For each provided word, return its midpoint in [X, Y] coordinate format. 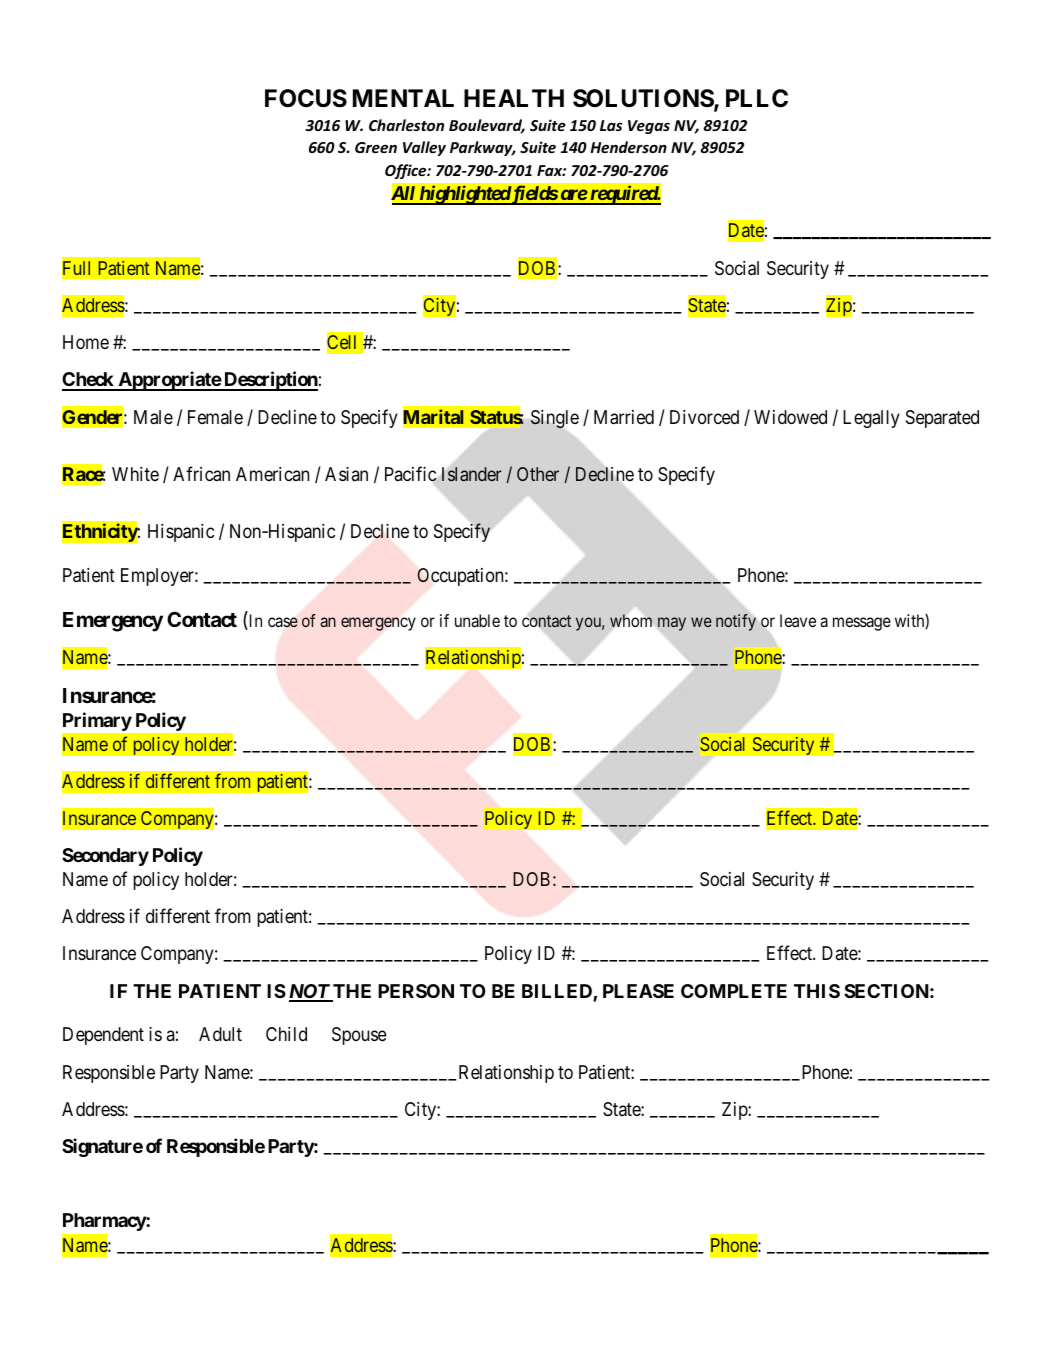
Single [555, 419]
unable [477, 620]
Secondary [105, 857]
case [283, 622]
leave [798, 620]
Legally [871, 419]
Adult [220, 1034]
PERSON [416, 991]
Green [376, 147]
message [862, 624]
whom [631, 620]
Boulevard [487, 126]
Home [86, 342]
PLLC [757, 98]
